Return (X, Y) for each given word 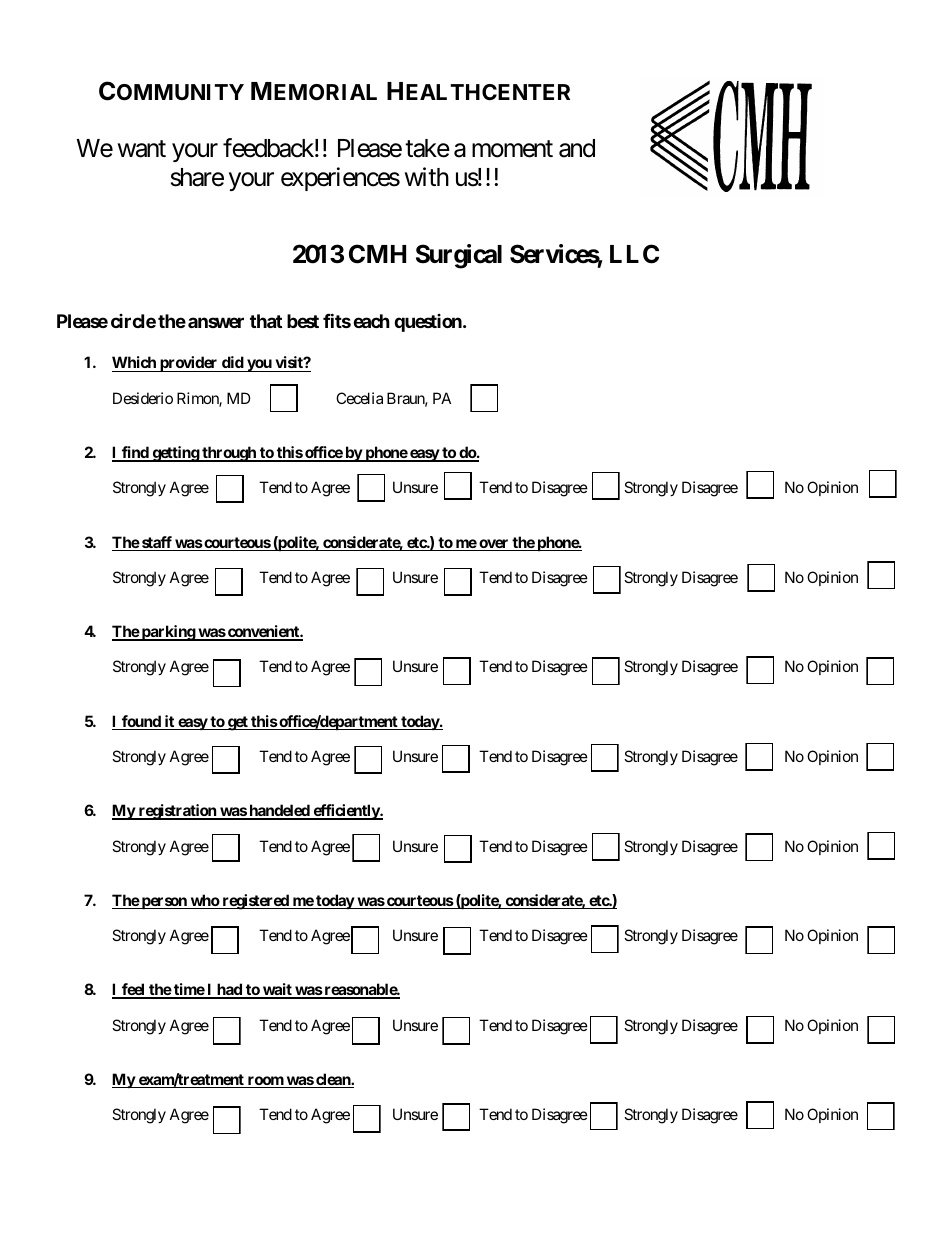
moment (512, 149)
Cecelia (359, 398)
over (494, 545)
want (142, 149)
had (229, 990)
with (427, 176)
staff (157, 543)
